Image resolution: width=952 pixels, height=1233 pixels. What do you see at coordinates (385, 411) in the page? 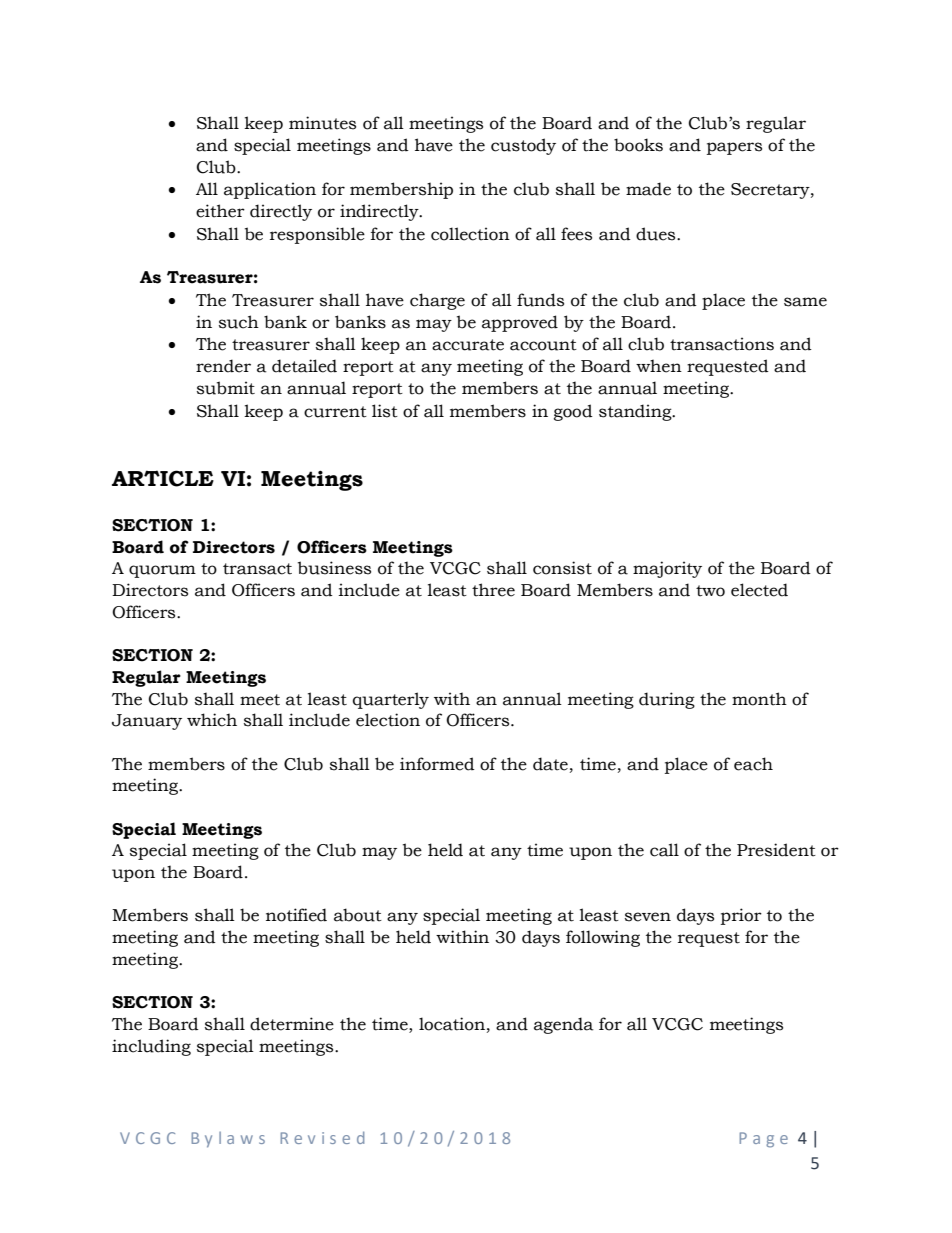
I see `list` at bounding box center [385, 411].
